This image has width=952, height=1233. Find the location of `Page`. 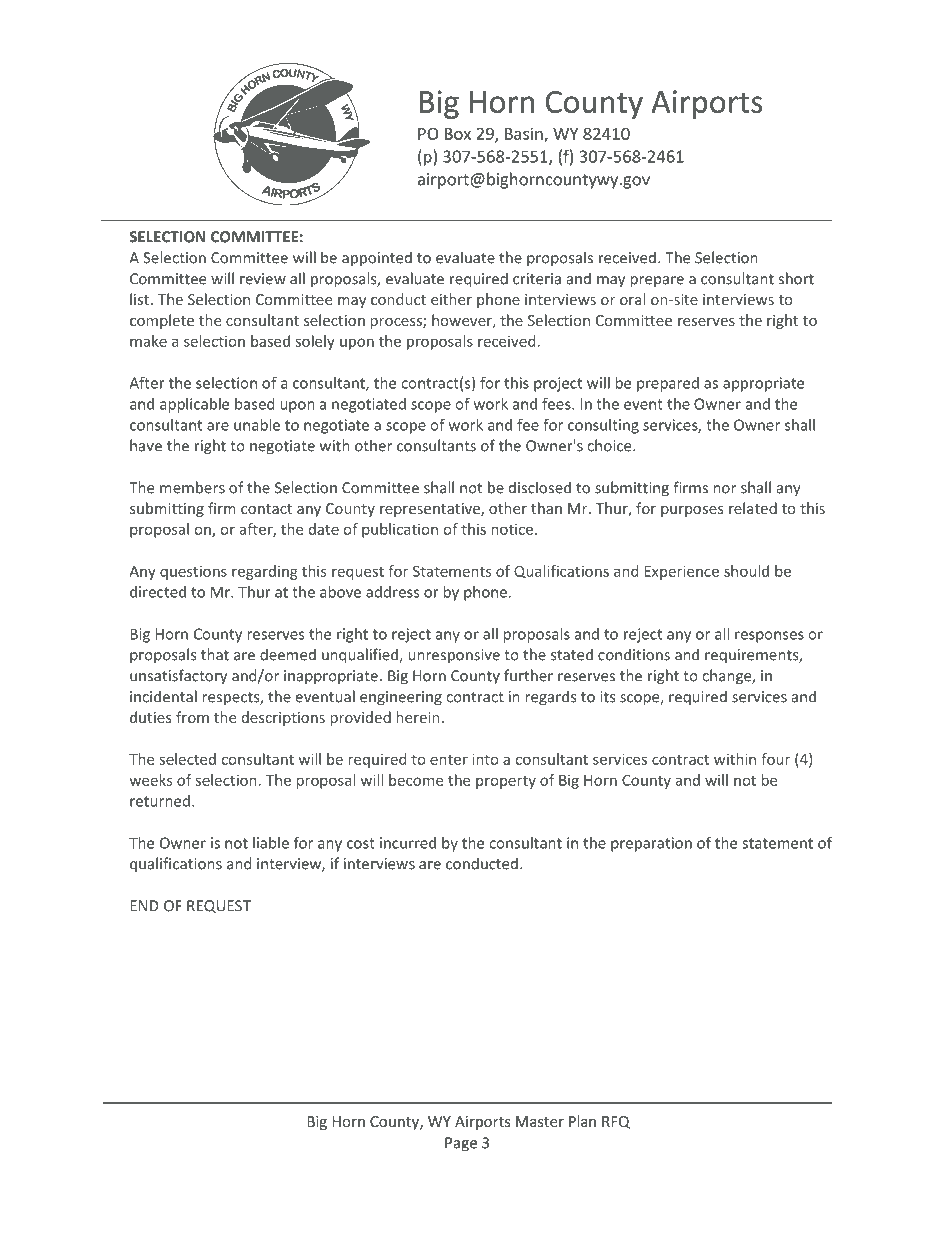

Page is located at coordinates (461, 1144).
